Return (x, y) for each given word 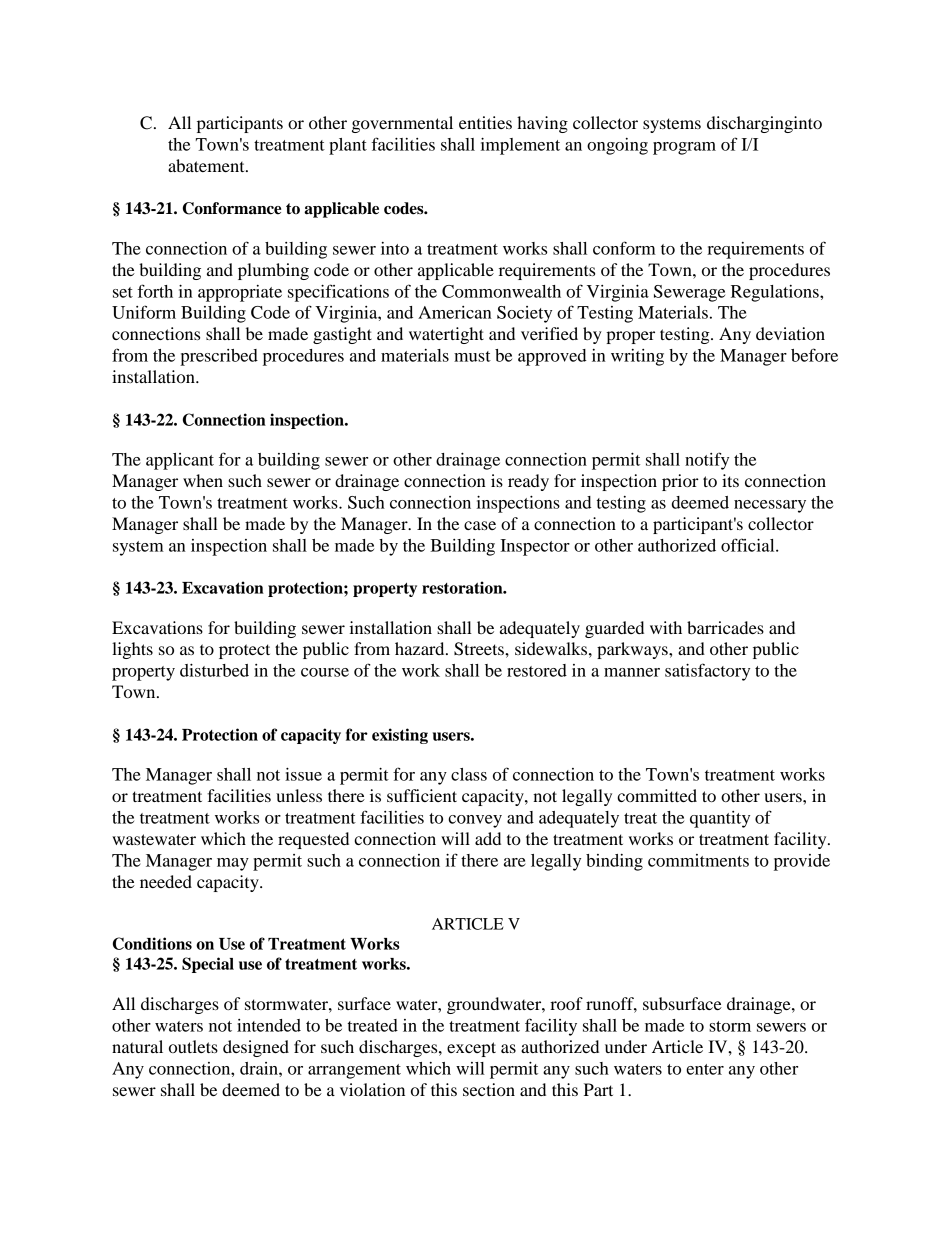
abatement (207, 165)
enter (705, 1069)
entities (485, 122)
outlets (193, 1046)
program (684, 148)
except (471, 1049)
